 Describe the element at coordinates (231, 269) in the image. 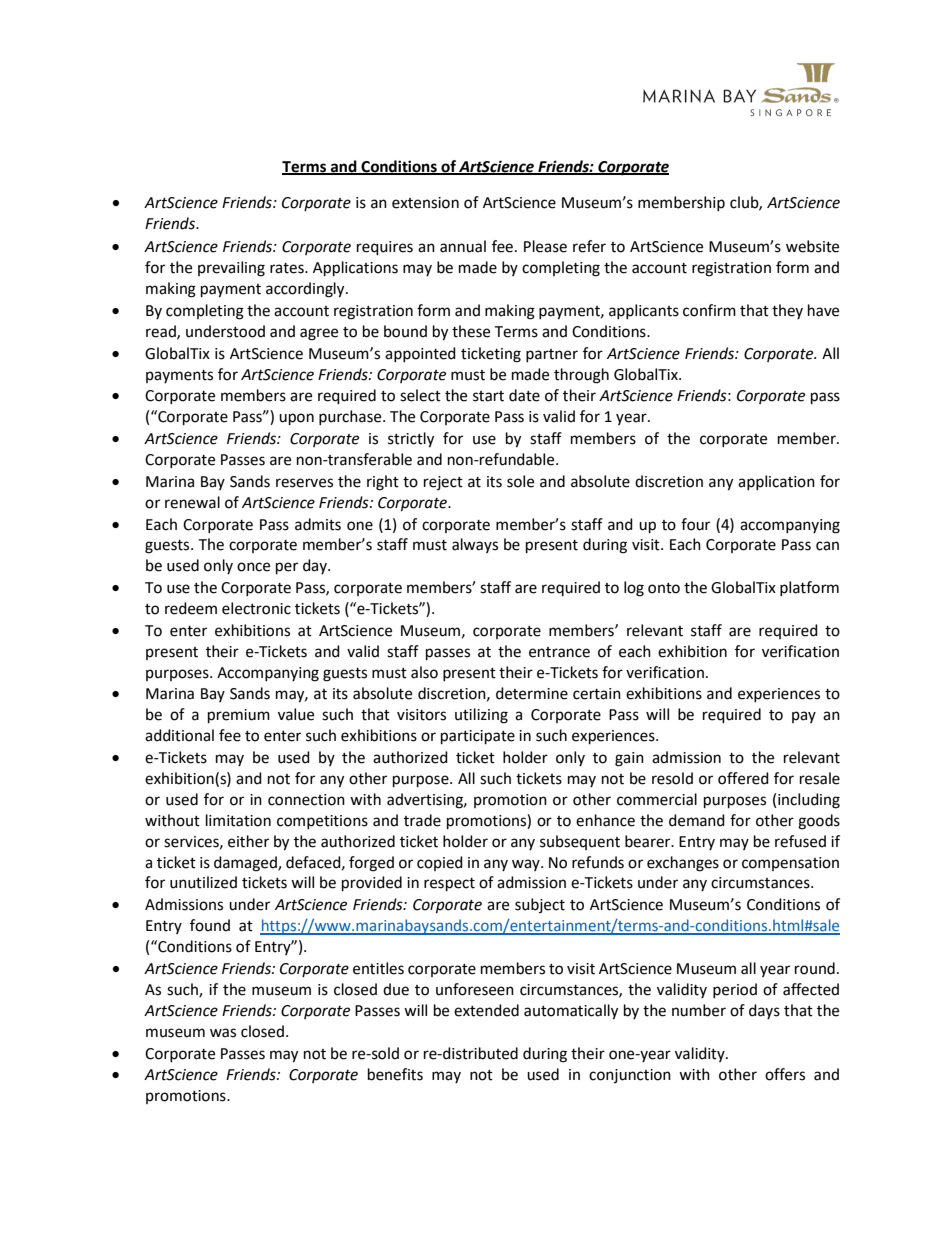

I see `prevailing` at that location.
